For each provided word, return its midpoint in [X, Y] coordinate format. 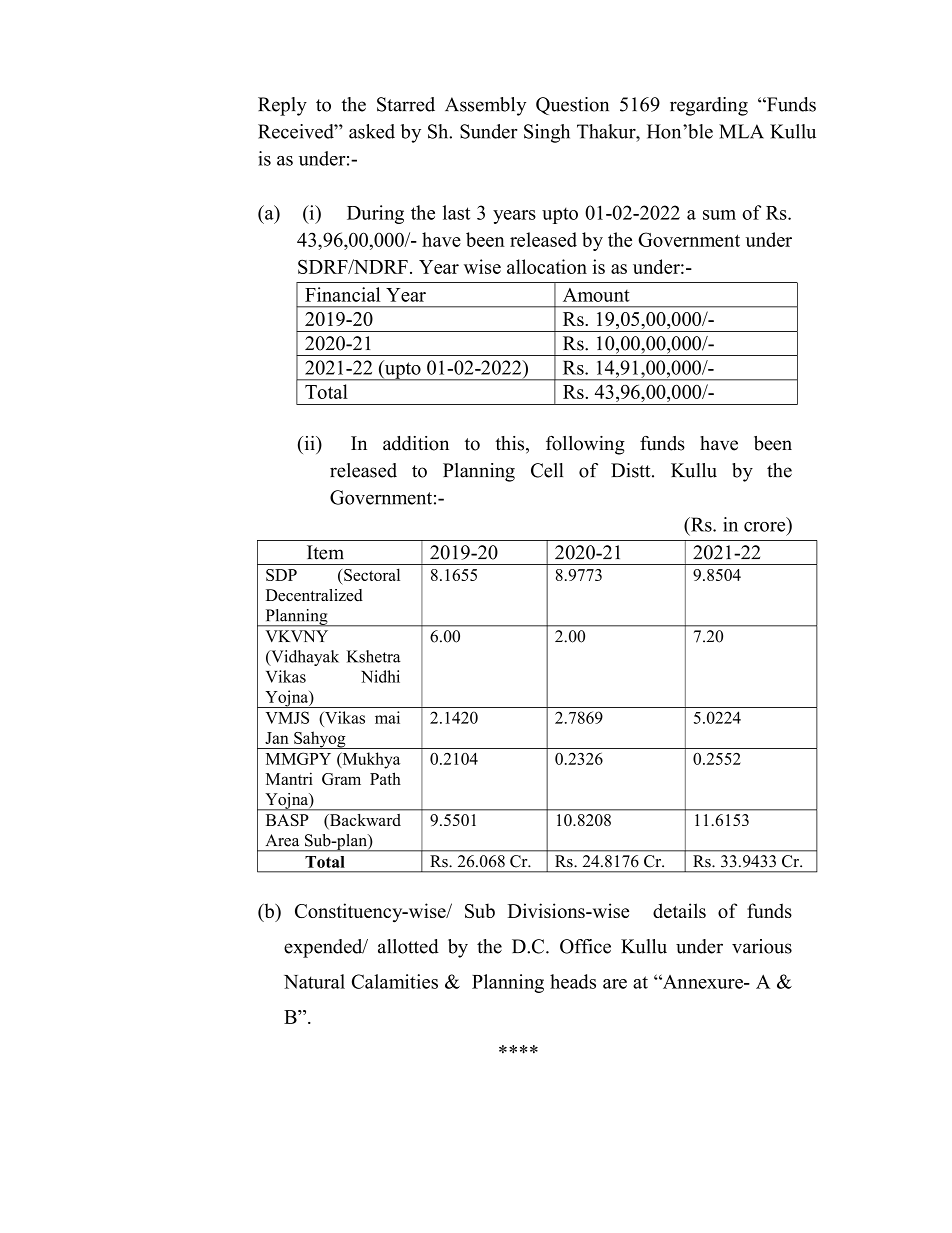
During [375, 214]
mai [387, 717]
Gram [341, 779]
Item [325, 552]
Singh [547, 133]
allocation [547, 266]
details [679, 910]
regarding [709, 106]
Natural [314, 981]
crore [764, 527]
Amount [596, 295]
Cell [547, 470]
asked [372, 131]
